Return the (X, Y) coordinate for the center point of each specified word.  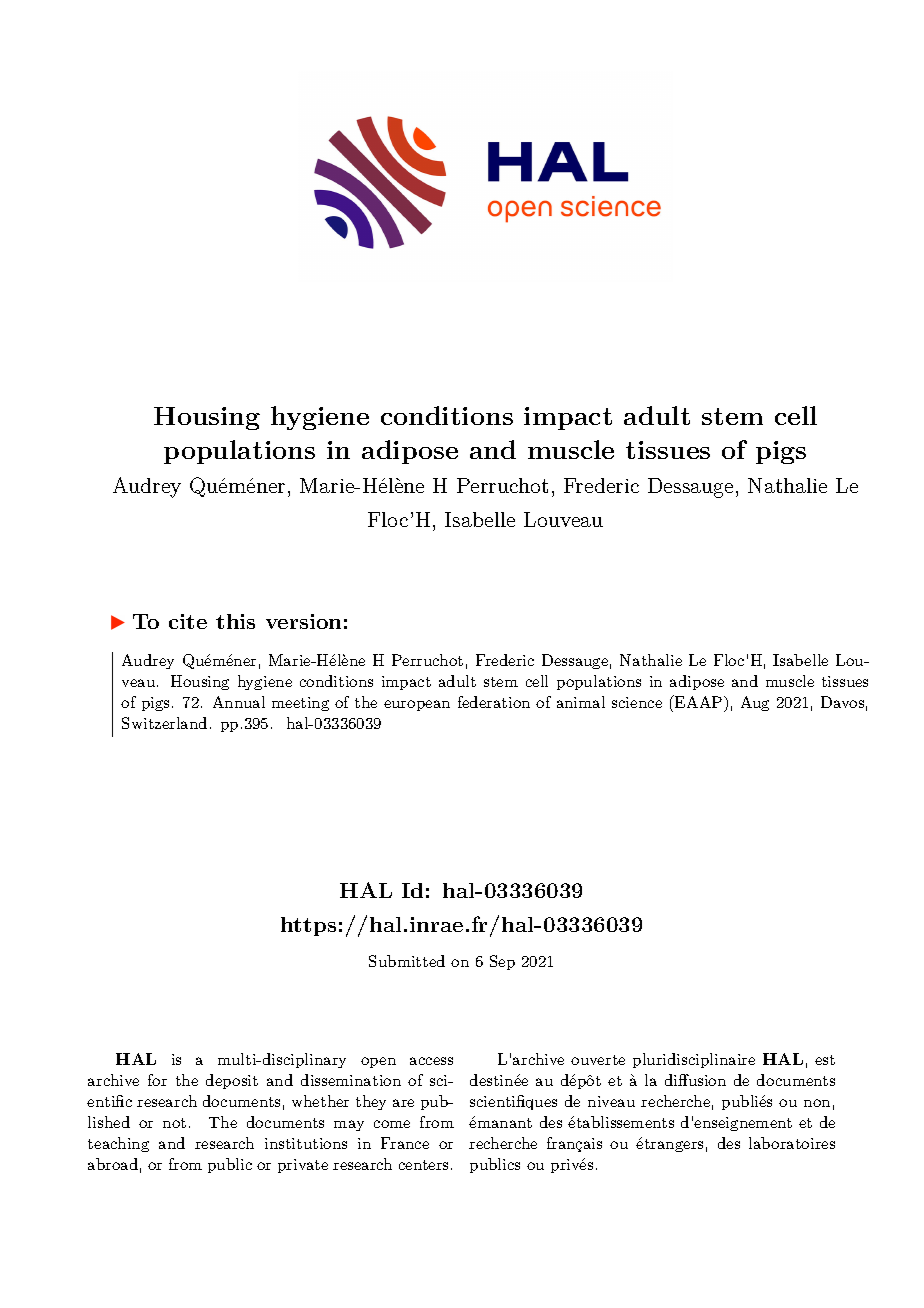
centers (423, 1165)
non (817, 1103)
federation (494, 702)
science (637, 702)
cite (188, 621)
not (174, 1123)
